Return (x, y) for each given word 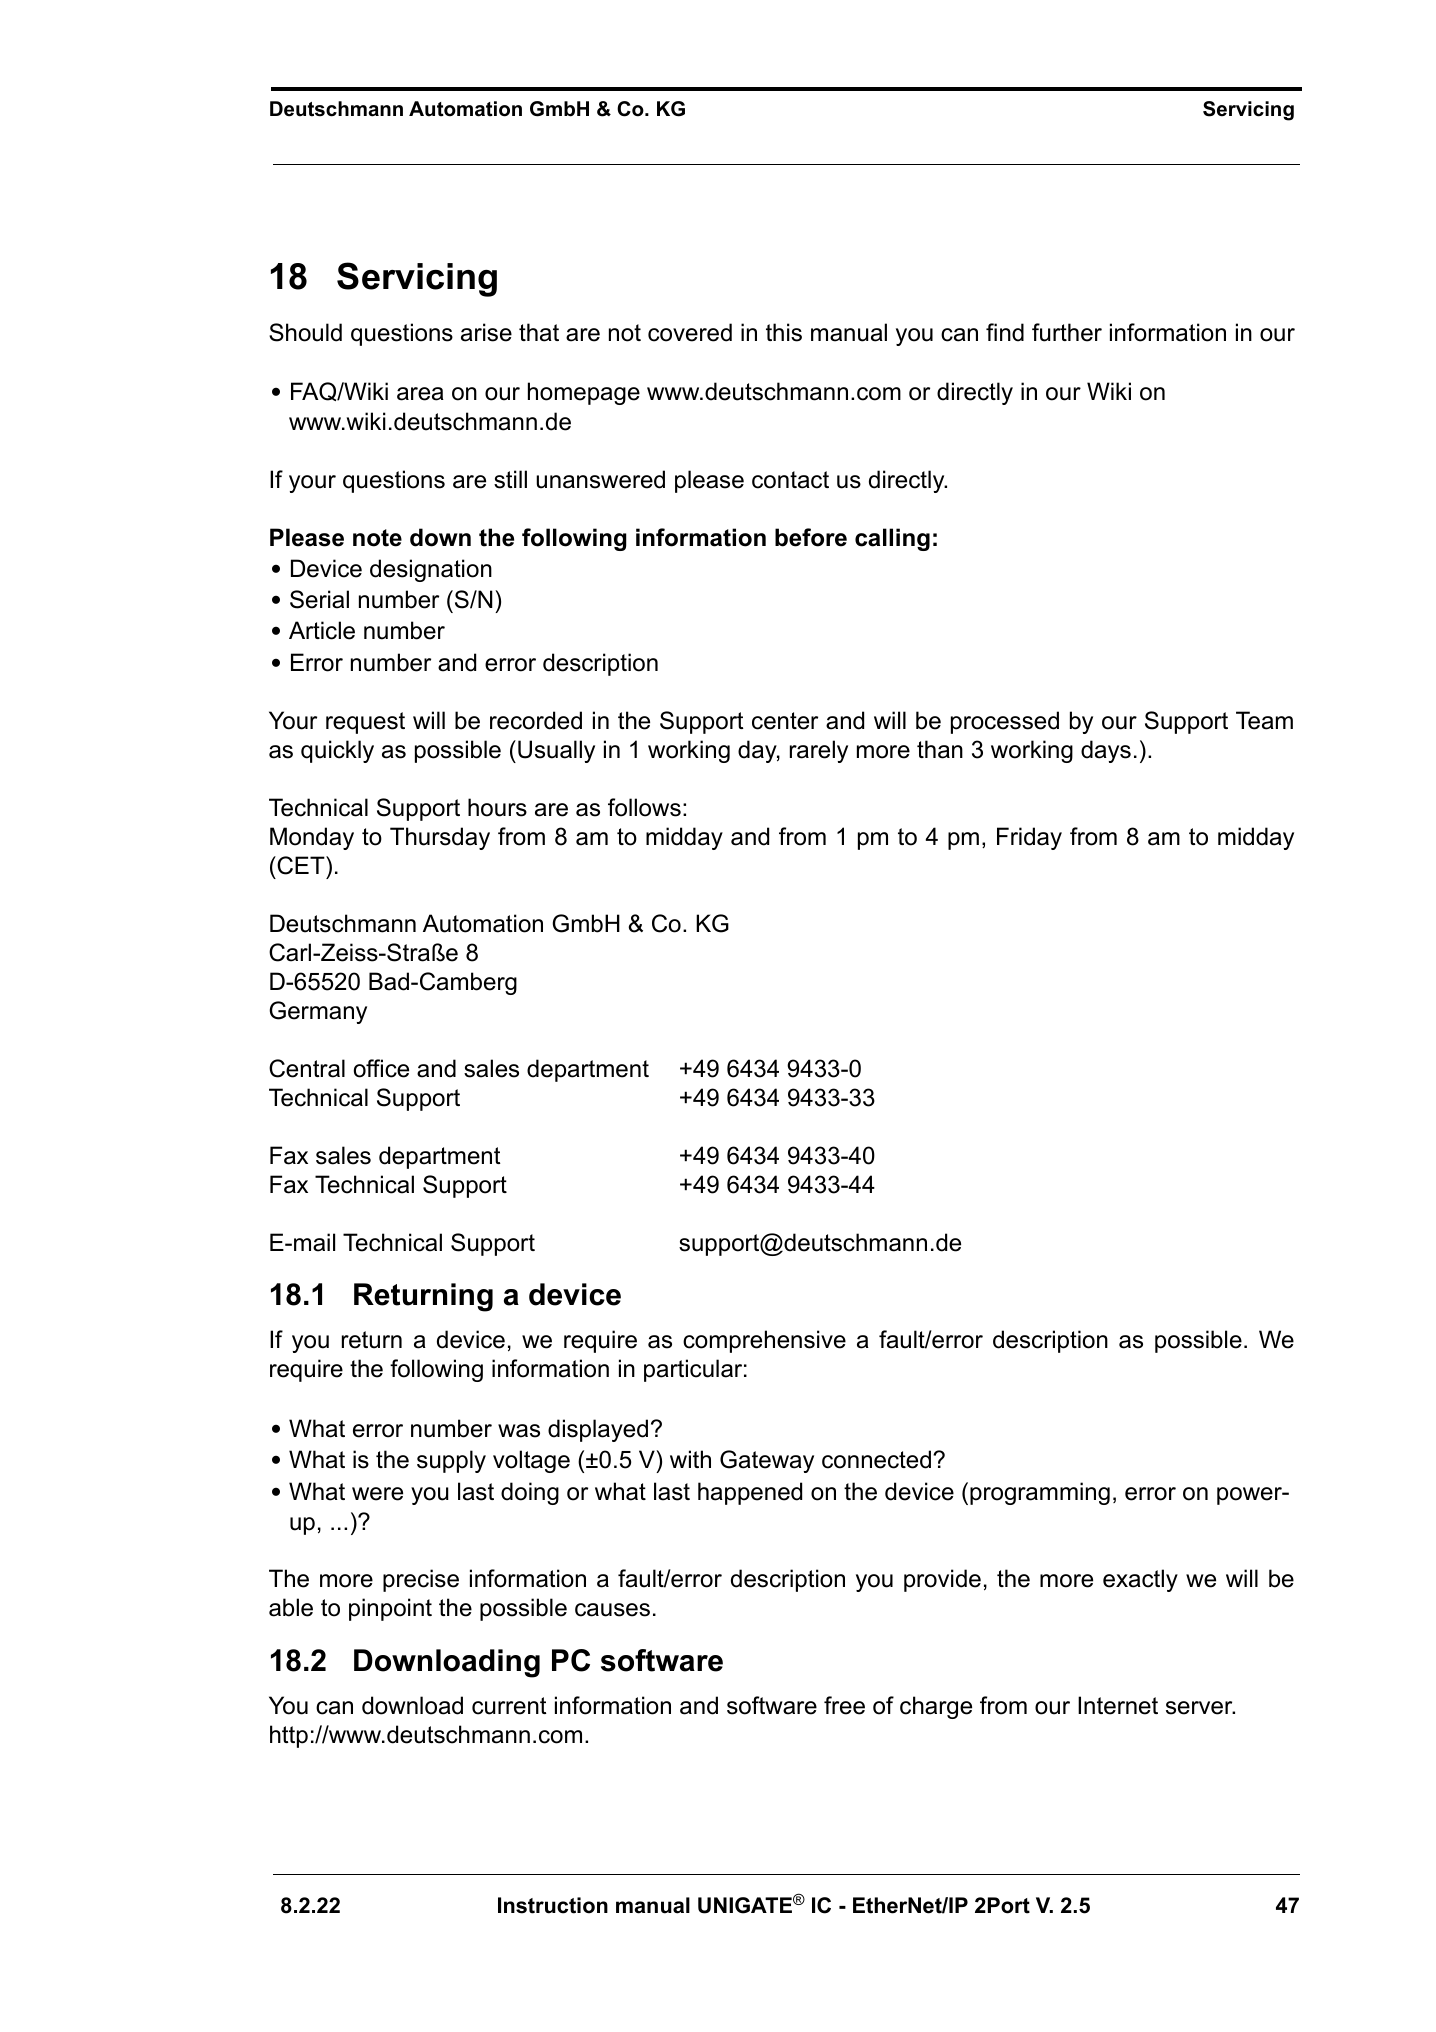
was (519, 1431)
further (1067, 332)
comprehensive (764, 1341)
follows (644, 807)
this (784, 332)
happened (750, 1493)
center (785, 721)
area (420, 394)
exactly (1140, 1580)
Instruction (553, 1905)
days (1106, 751)
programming (1040, 1493)
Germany (318, 1012)
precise (421, 1580)
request (365, 723)
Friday (1029, 838)
